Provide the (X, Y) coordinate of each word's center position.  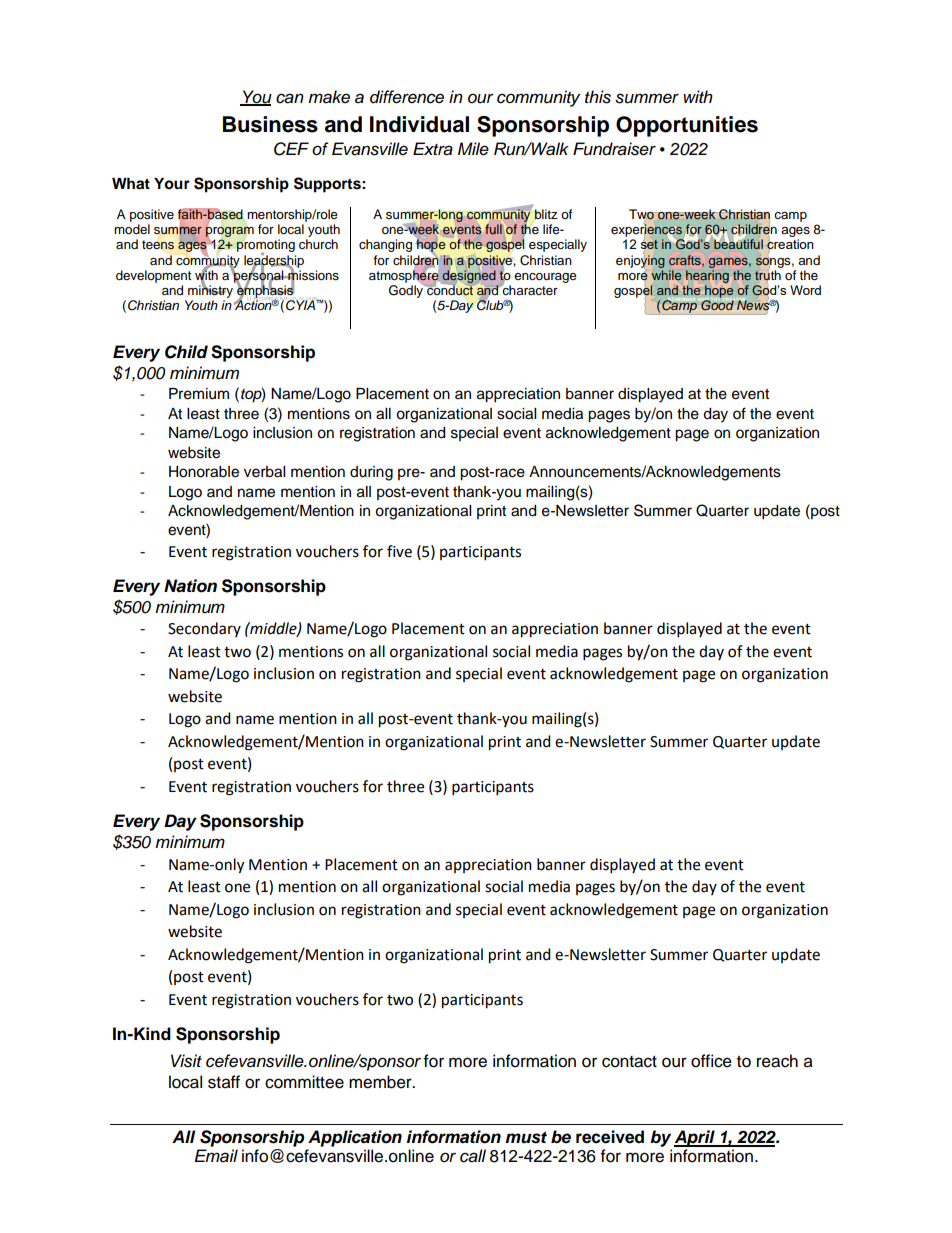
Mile (473, 149)
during (371, 473)
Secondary (204, 629)
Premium (199, 394)
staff (224, 1082)
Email (216, 1156)
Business (270, 124)
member (381, 1082)
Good (717, 304)
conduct (450, 290)
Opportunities (687, 126)
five (399, 551)
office (711, 1061)
